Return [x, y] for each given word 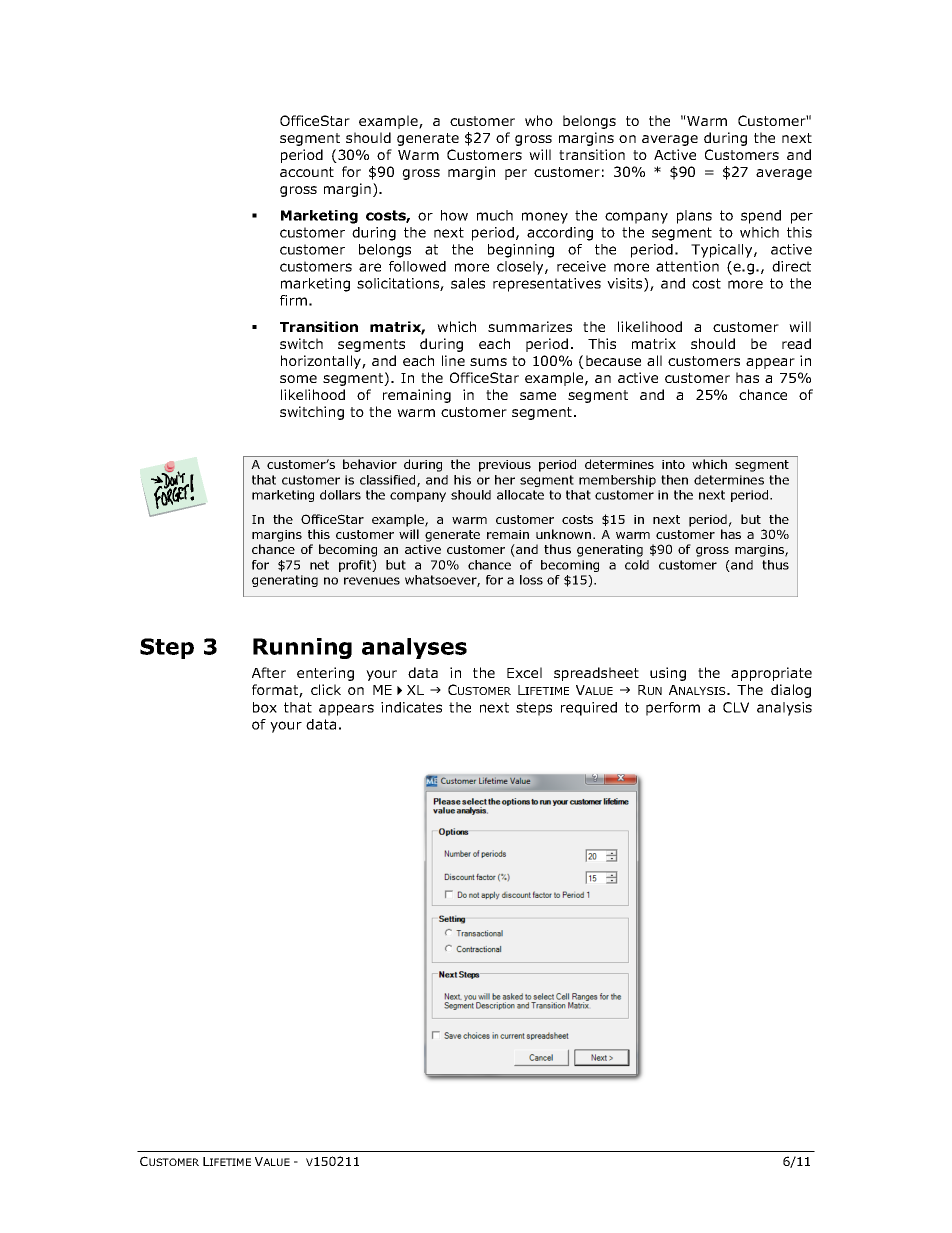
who [539, 120]
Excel [524, 672]
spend [761, 217]
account [307, 172]
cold [637, 565]
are [370, 267]
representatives [547, 285]
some [298, 379]
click [326, 689]
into [673, 464]
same [538, 396]
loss [531, 580]
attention [687, 266]
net [319, 565]
